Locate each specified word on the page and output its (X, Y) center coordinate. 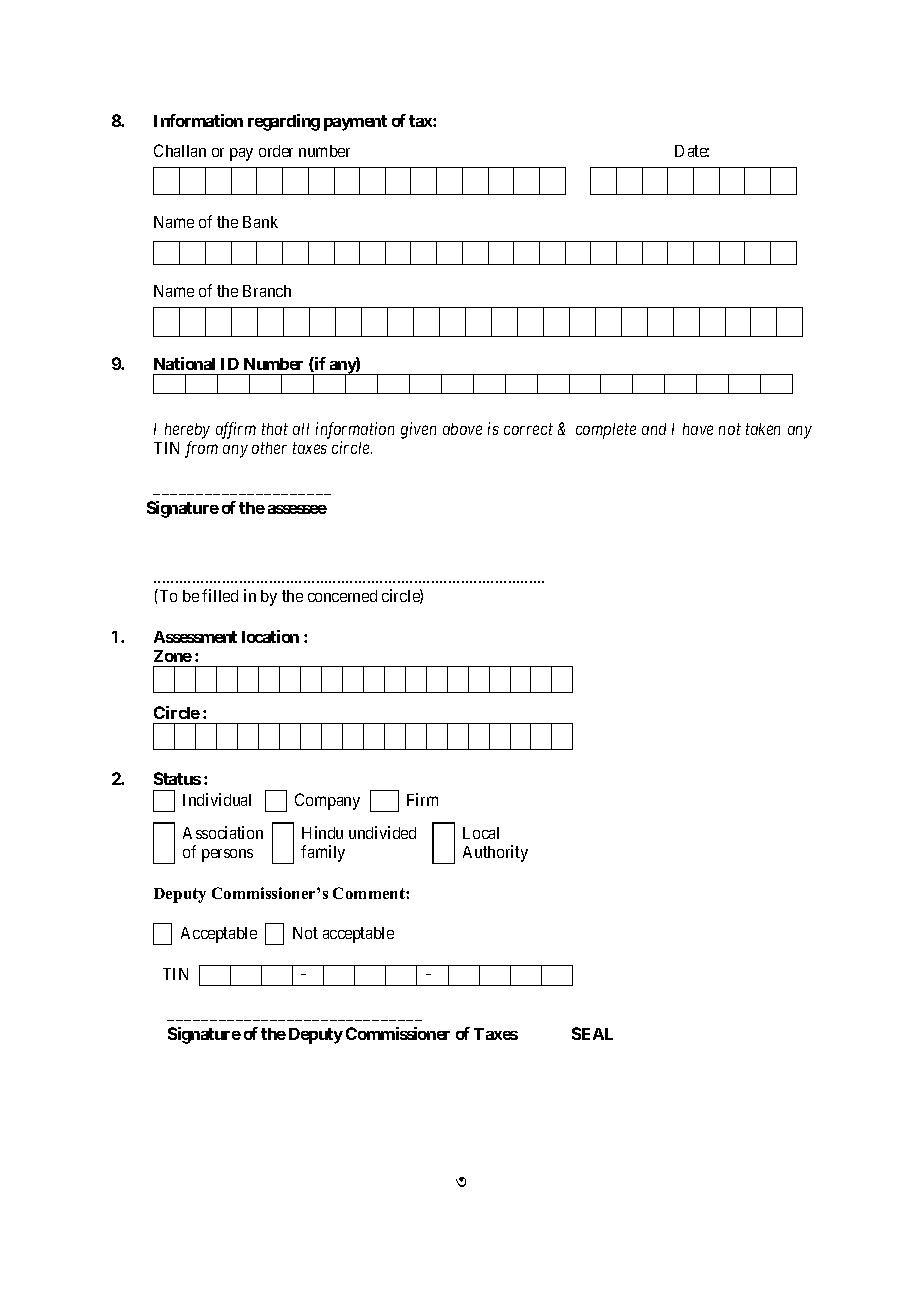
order (276, 151)
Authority (495, 853)
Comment (370, 893)
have (698, 429)
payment (355, 123)
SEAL (592, 1033)
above (462, 429)
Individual (217, 799)
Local (481, 833)
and (654, 429)
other (269, 448)
